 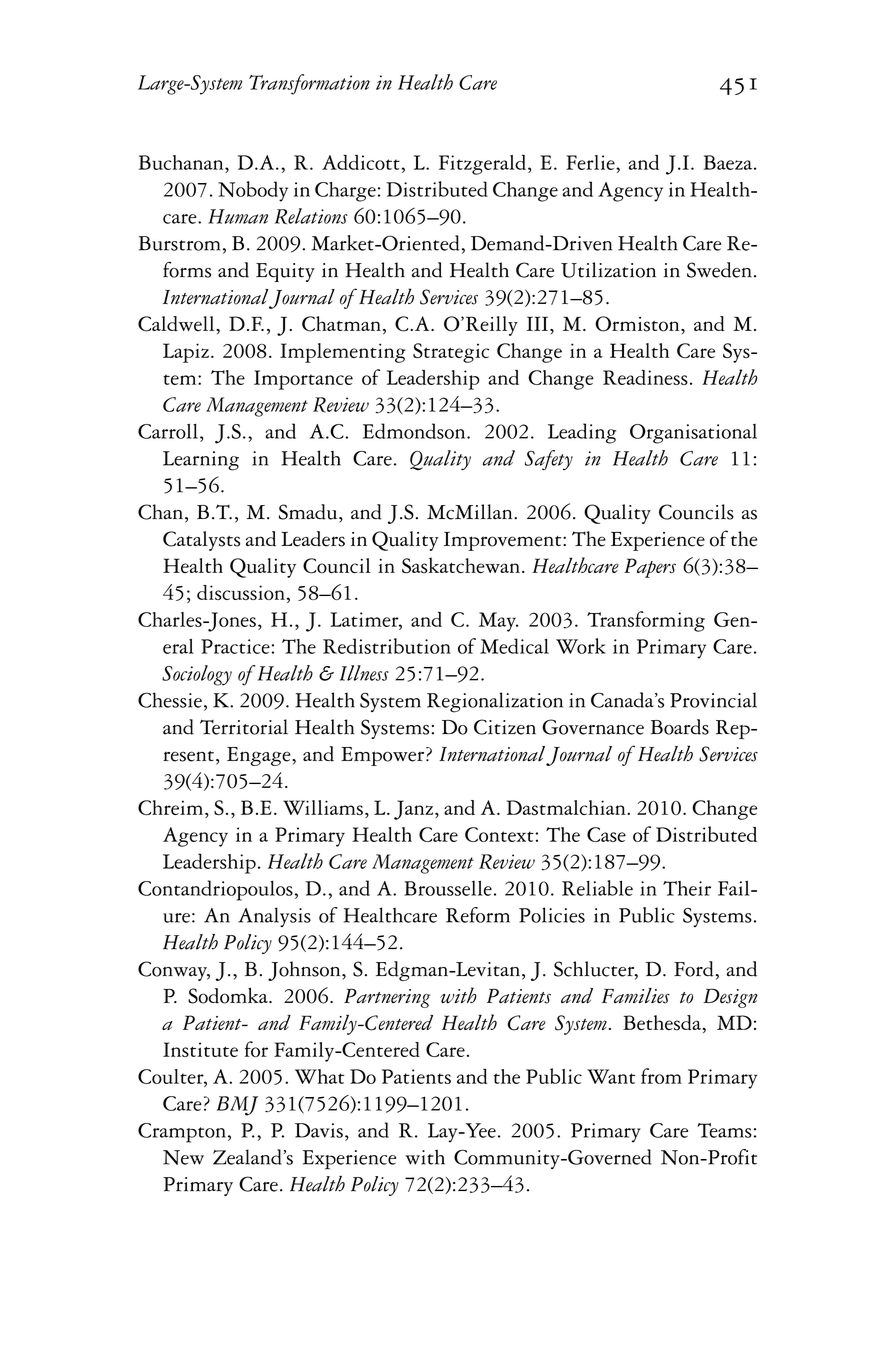 I want to click on Readiness, so click(x=645, y=377).
